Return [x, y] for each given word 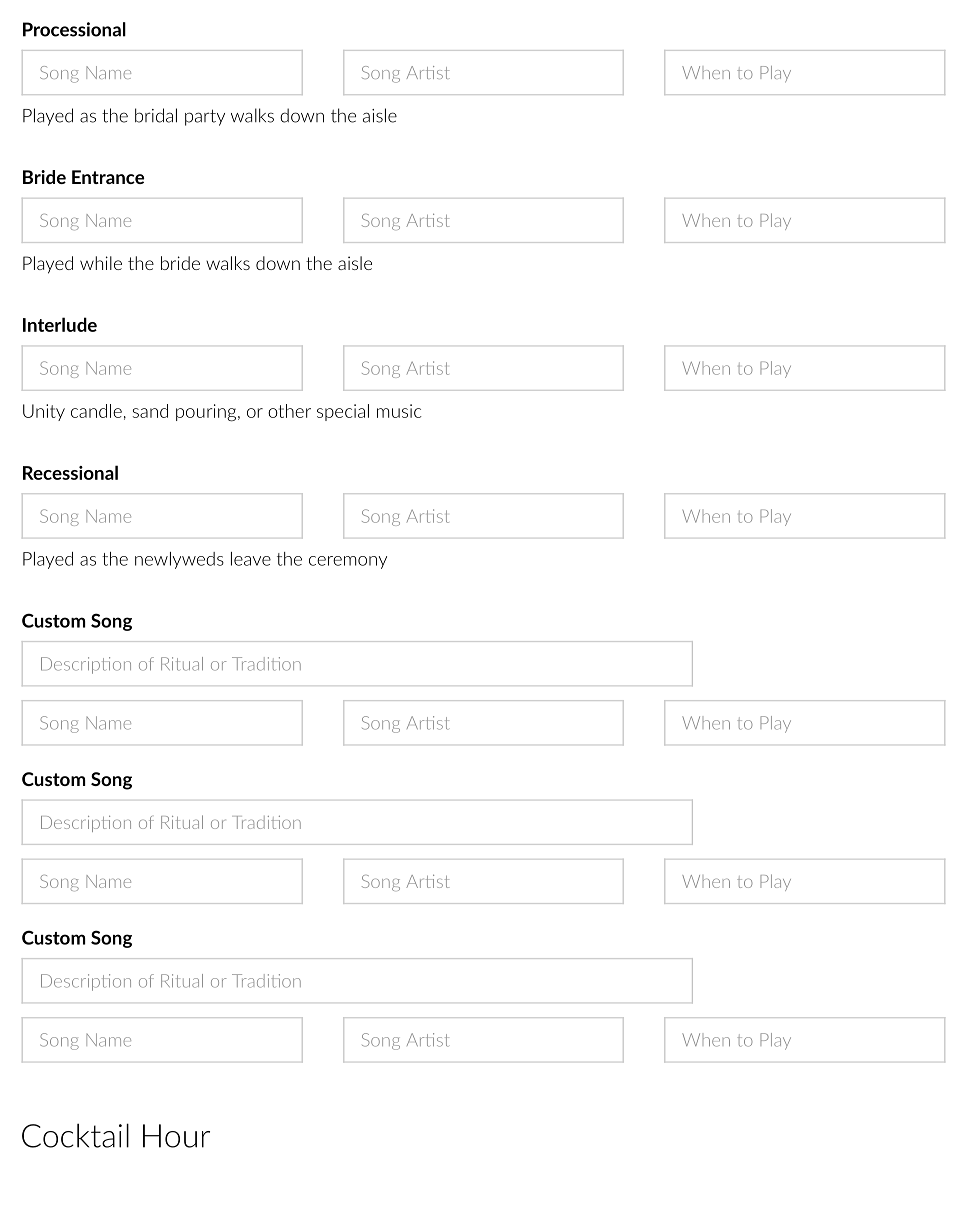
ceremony [348, 562]
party [205, 117]
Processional [74, 29]
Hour [176, 1136]
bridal [156, 115]
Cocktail [75, 1135]
